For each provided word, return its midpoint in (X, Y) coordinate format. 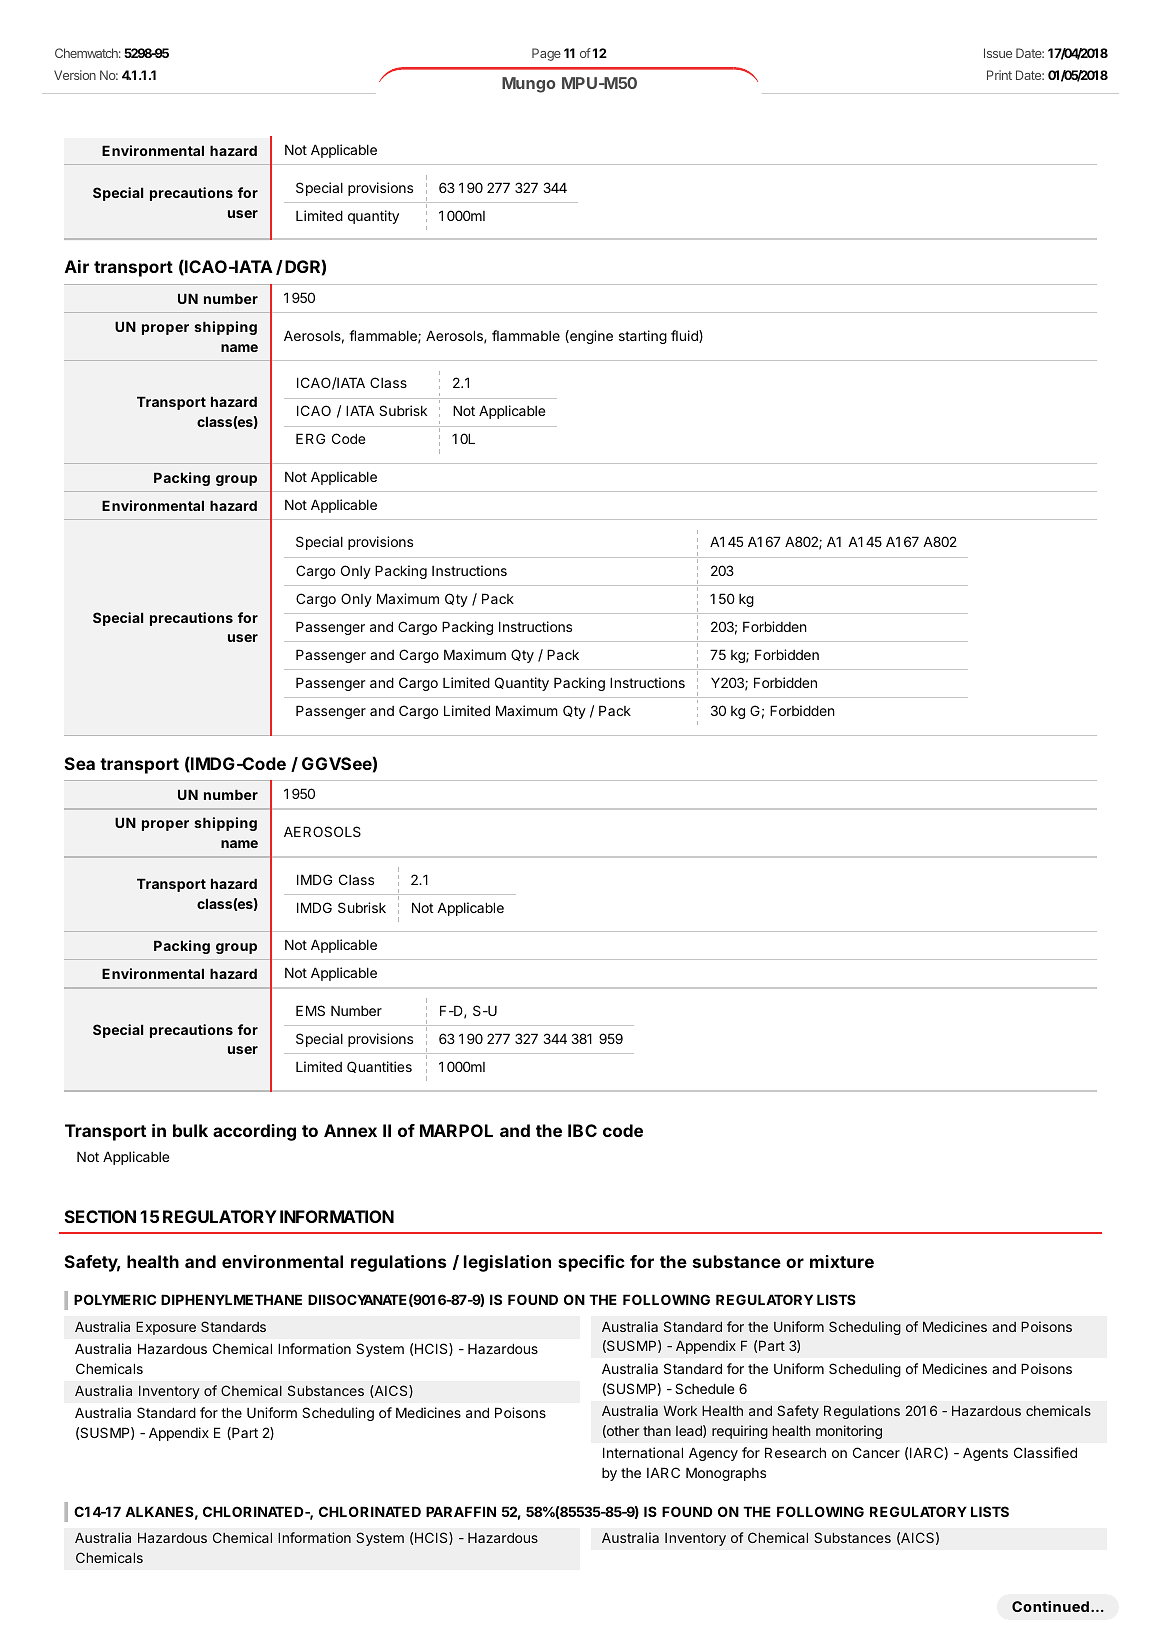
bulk (190, 1130)
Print (999, 75)
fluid (685, 336)
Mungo (529, 85)
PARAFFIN (461, 1511)
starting (643, 337)
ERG (310, 438)
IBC (582, 1130)
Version (75, 75)
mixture (842, 1261)
